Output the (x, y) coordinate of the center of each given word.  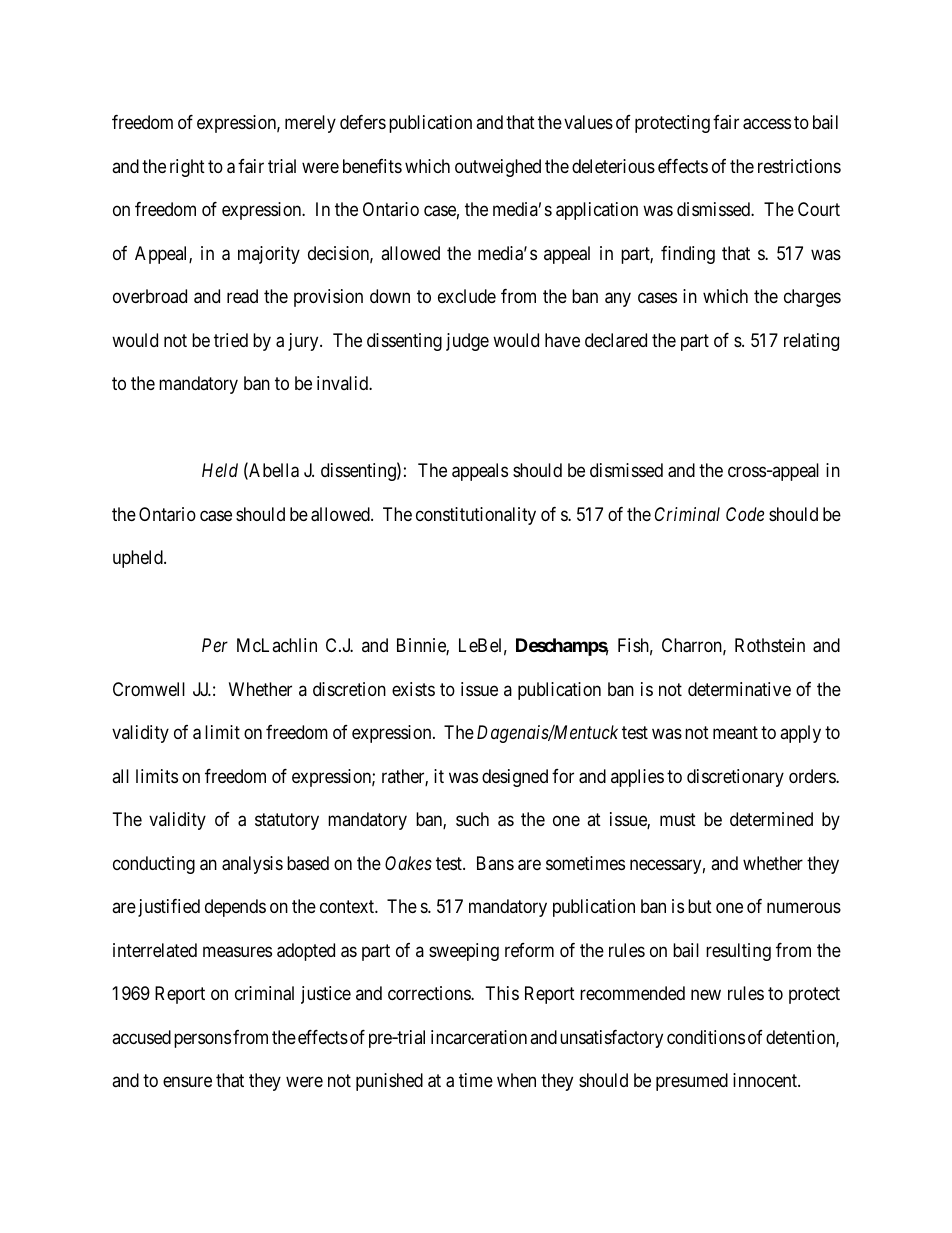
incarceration (479, 1037)
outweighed (498, 168)
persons (202, 1040)
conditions (706, 1037)
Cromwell (149, 689)
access (767, 124)
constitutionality (476, 516)
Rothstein (770, 645)
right (187, 168)
